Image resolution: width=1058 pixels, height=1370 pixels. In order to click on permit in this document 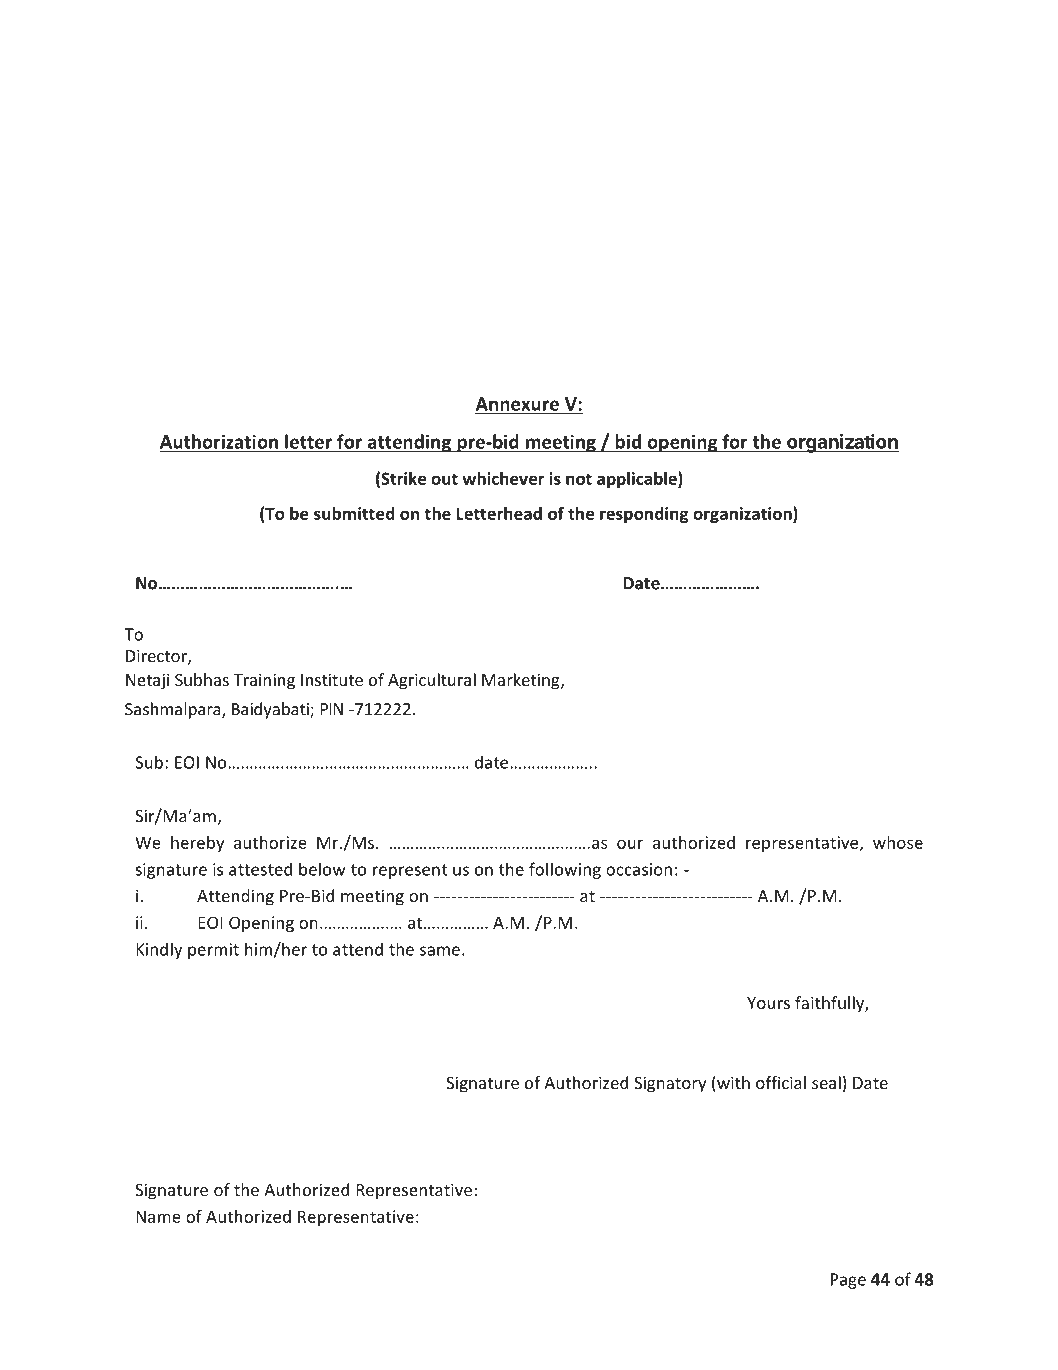, I will do `click(213, 951)`.
